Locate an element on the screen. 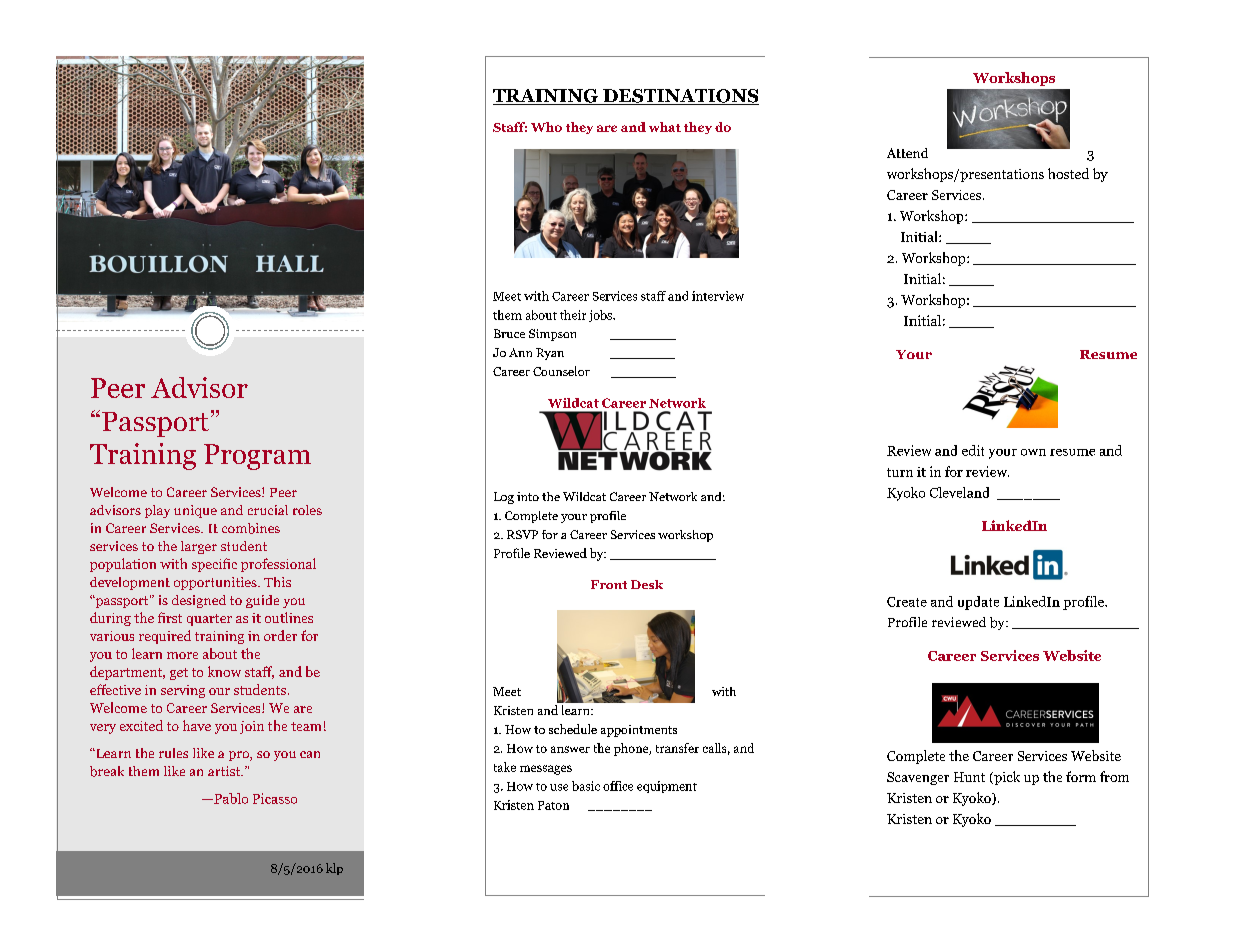 This screenshot has width=1233, height=952. Program is located at coordinates (257, 457).
